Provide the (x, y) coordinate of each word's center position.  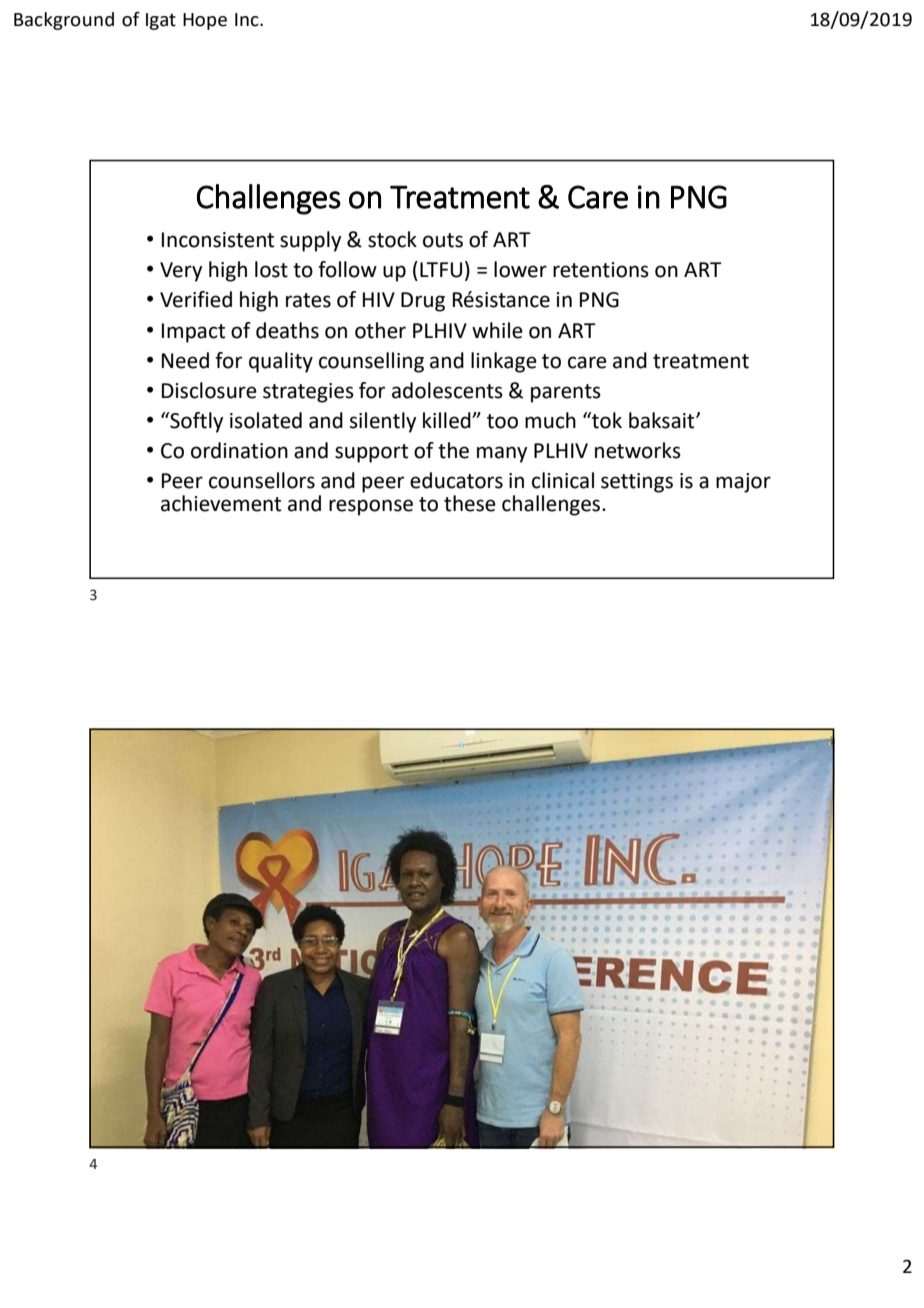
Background (64, 21)
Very (181, 272)
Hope (205, 21)
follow (347, 269)
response (371, 507)
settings (637, 483)
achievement (221, 503)
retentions (601, 270)
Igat (161, 21)
